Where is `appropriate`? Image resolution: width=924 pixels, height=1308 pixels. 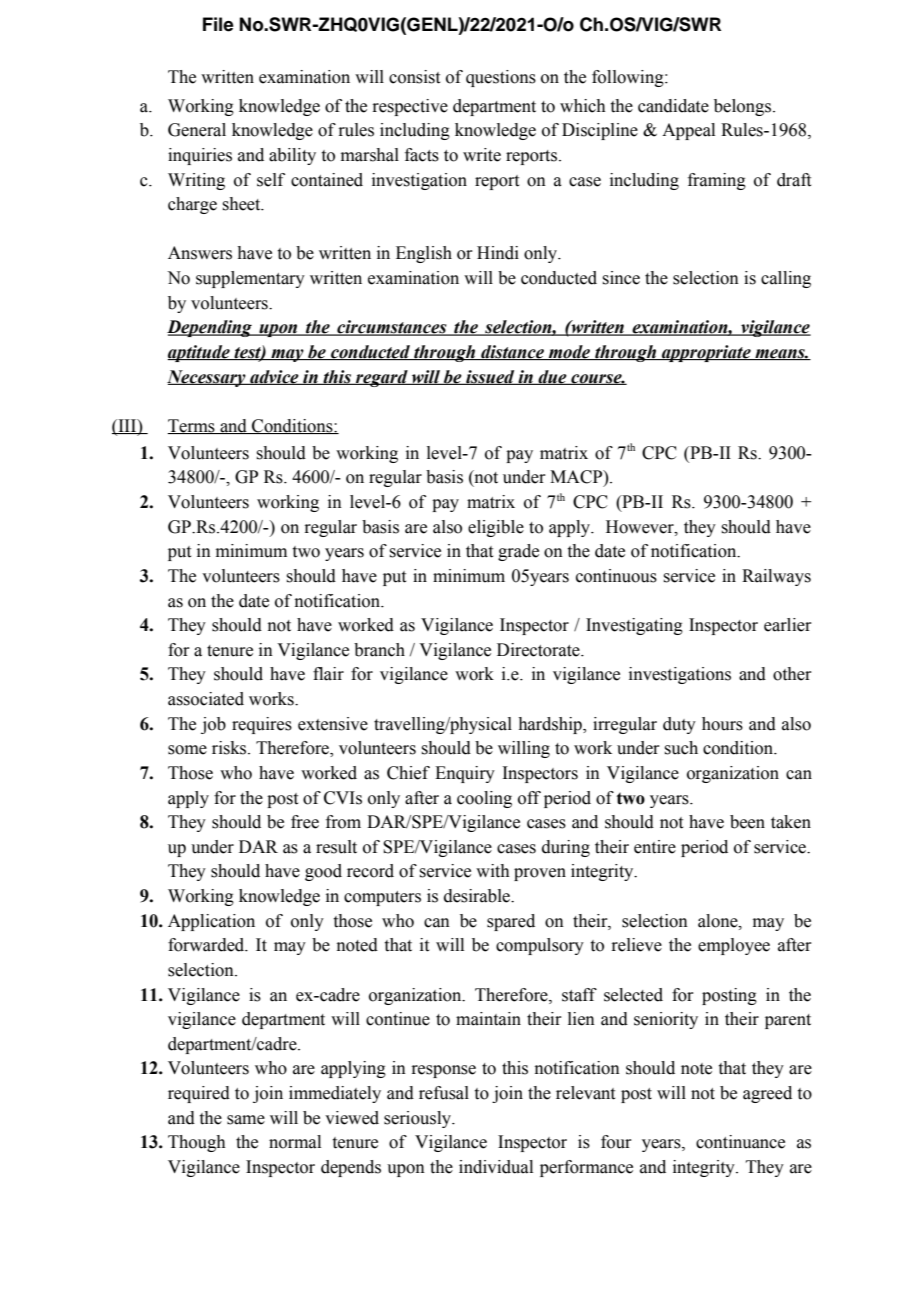 appropriate is located at coordinates (706, 353).
